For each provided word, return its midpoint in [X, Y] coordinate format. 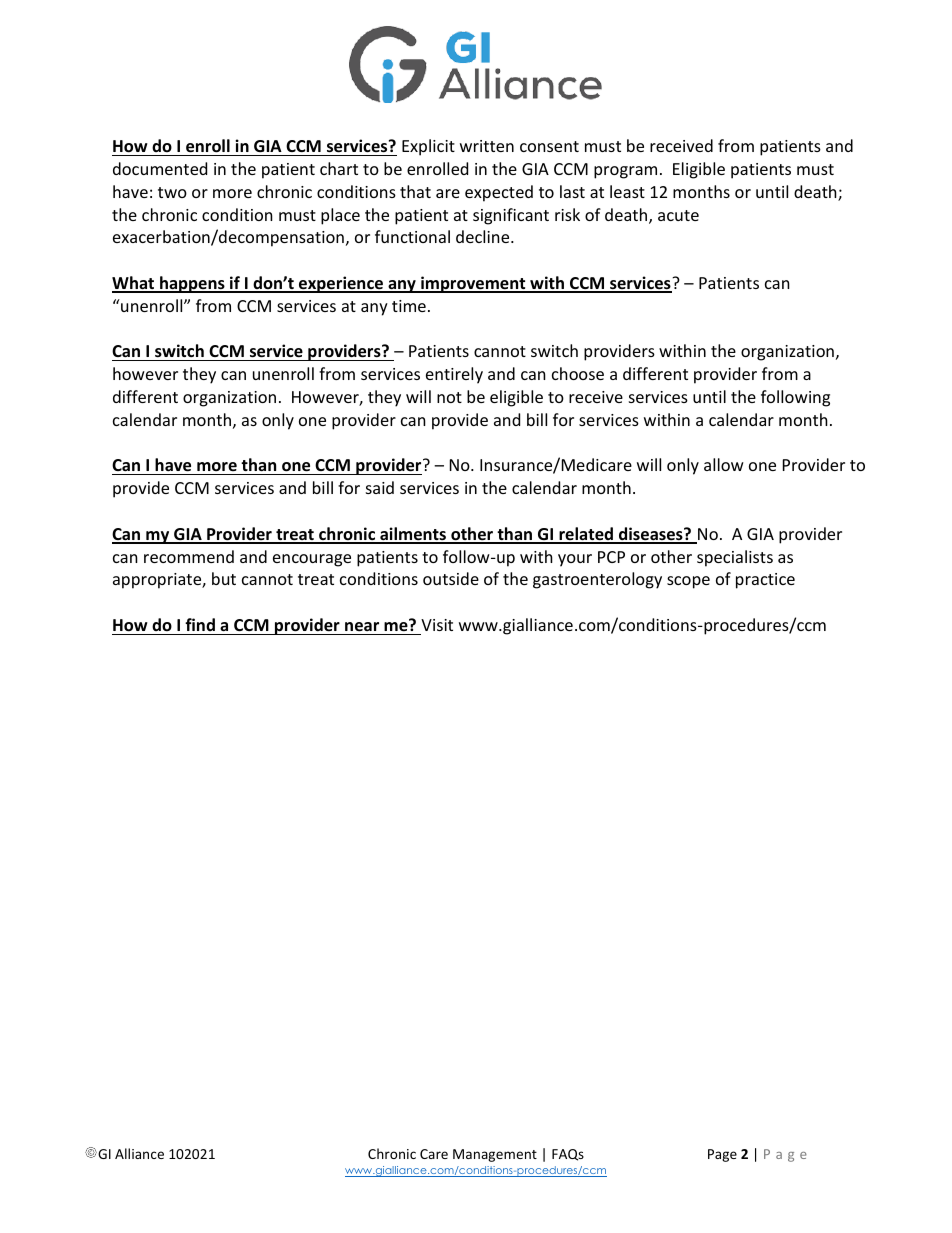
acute [678, 215]
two [172, 192]
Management [495, 1155]
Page [722, 1155]
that [415, 191]
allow [724, 464]
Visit [437, 625]
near [362, 627]
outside [451, 578]
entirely [454, 375]
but [224, 578]
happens [192, 284]
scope [688, 582]
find [200, 624]
